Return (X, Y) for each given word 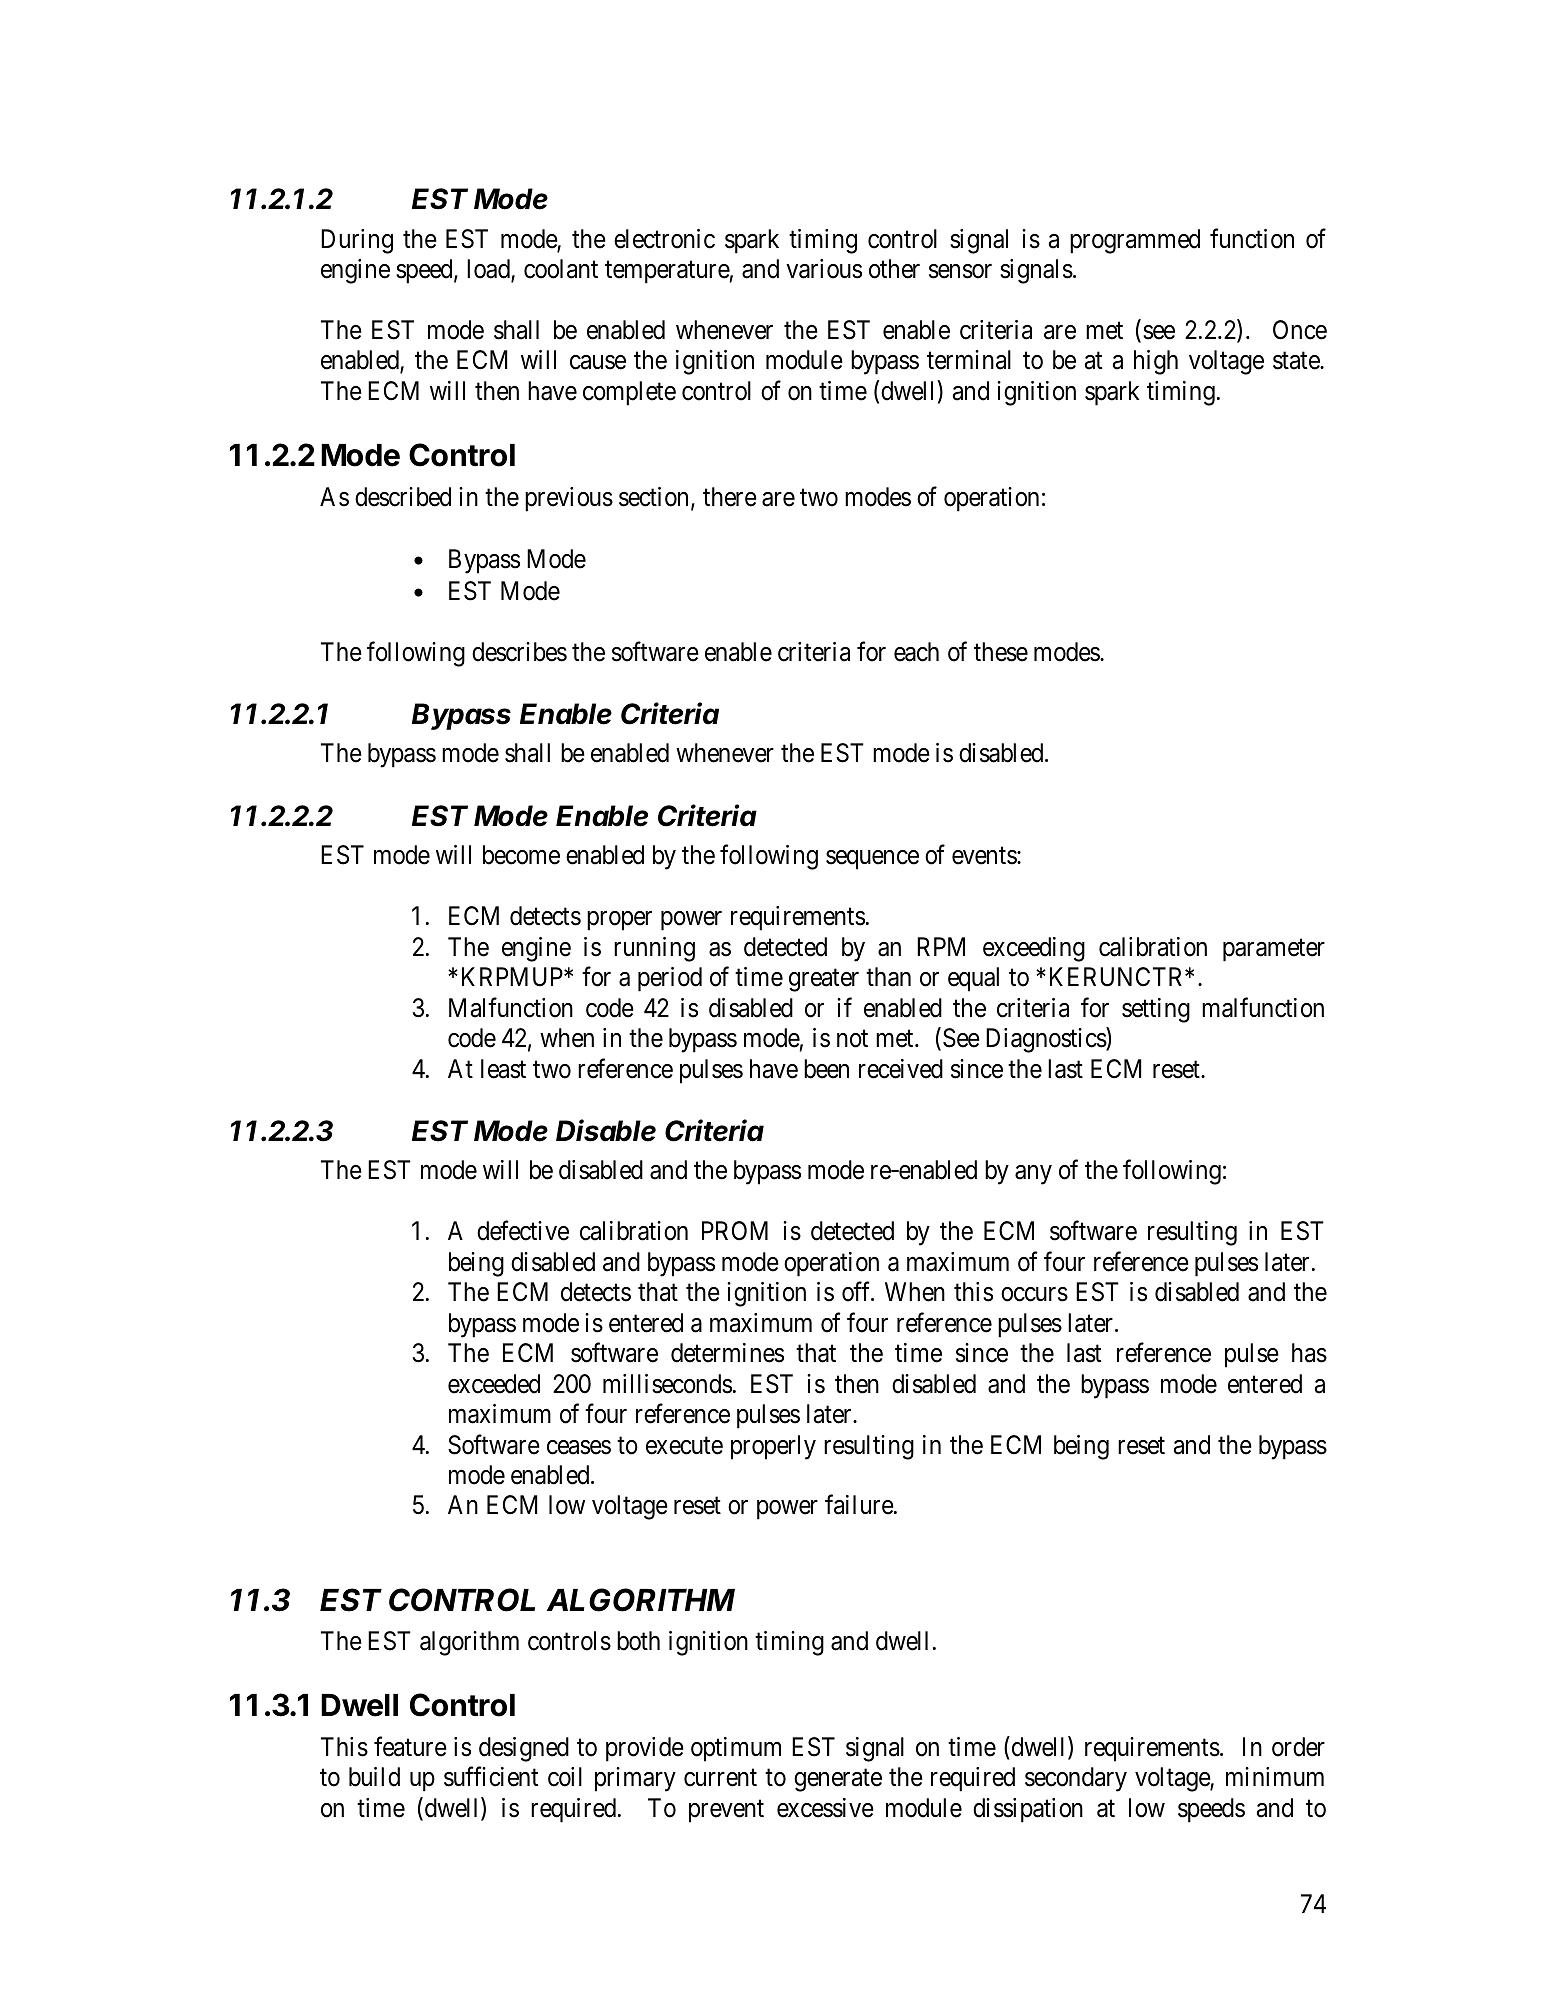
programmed (1135, 241)
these (1001, 652)
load (489, 270)
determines (727, 1353)
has (1309, 1353)
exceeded (494, 1384)
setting (1156, 1010)
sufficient (491, 1777)
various (824, 269)
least (503, 1069)
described (403, 497)
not (852, 1039)
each (916, 652)
